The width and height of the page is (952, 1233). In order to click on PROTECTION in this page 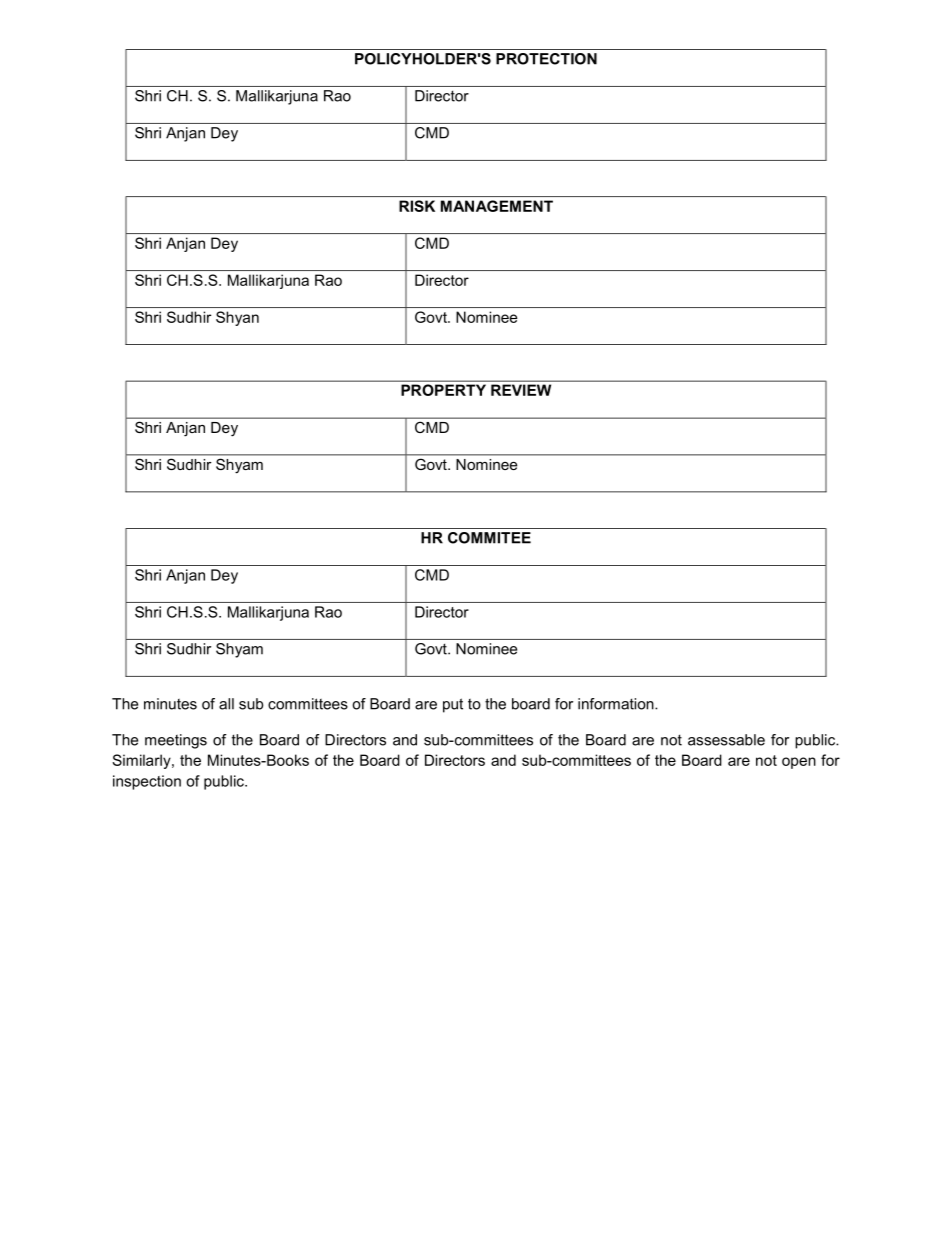, I will do `click(546, 59)`.
